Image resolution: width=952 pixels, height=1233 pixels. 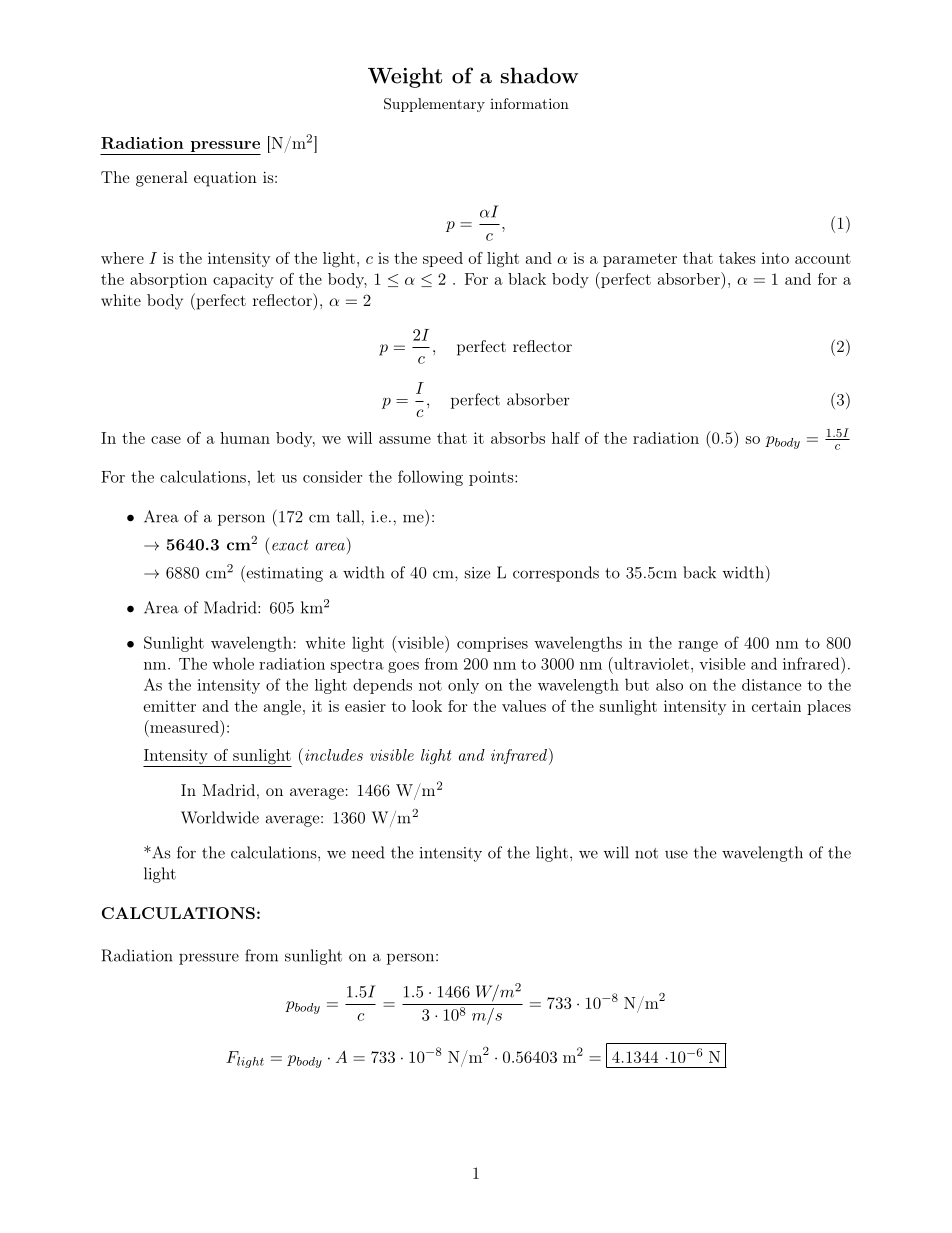 What do you see at coordinates (527, 279) in the screenshot?
I see `black` at bounding box center [527, 279].
